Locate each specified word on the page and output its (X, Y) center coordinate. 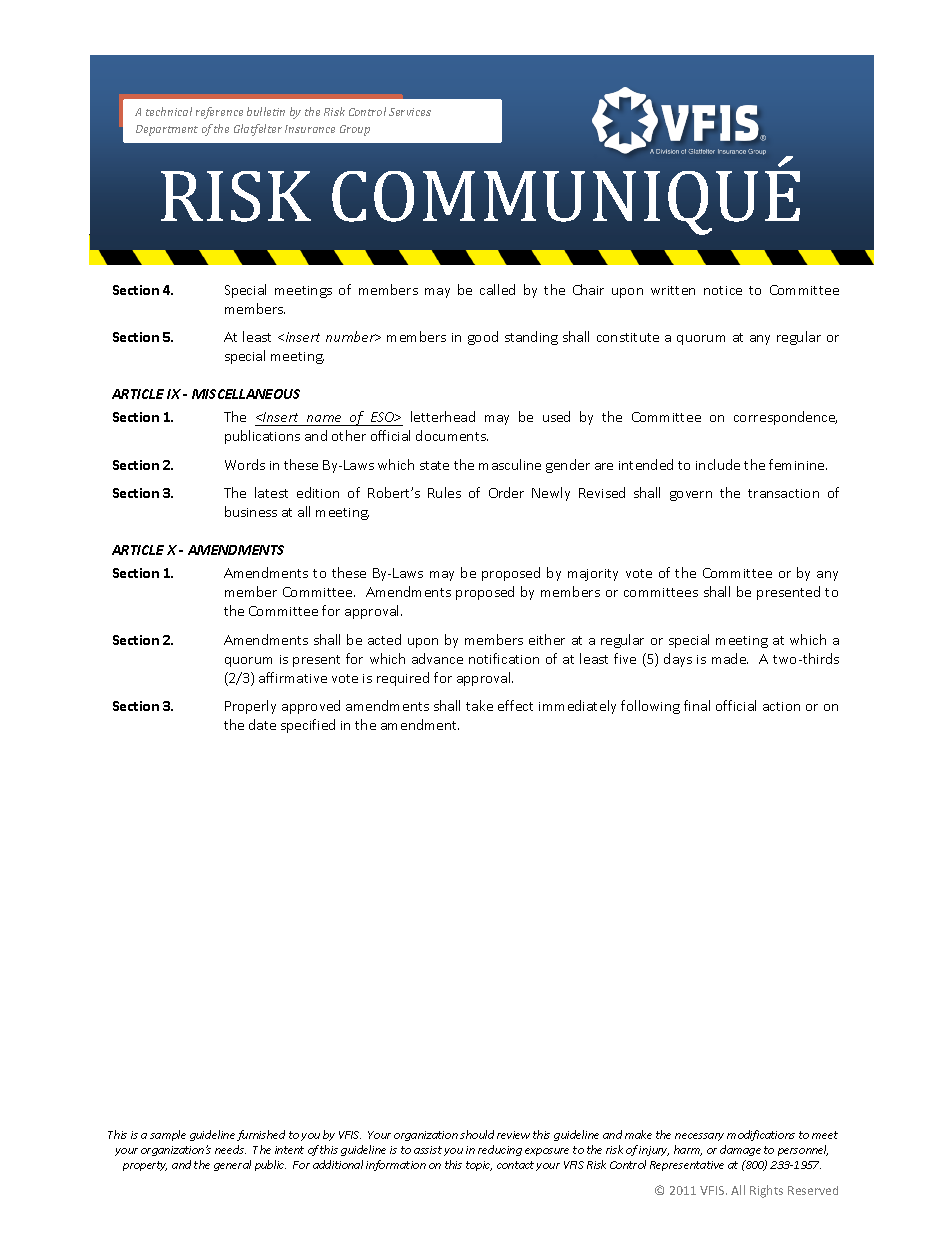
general (232, 1165)
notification (504, 658)
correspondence (785, 418)
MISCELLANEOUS (246, 394)
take (479, 705)
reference (219, 113)
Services (410, 112)
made (730, 658)
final (697, 705)
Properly (250, 707)
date (262, 724)
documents (452, 435)
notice (723, 290)
